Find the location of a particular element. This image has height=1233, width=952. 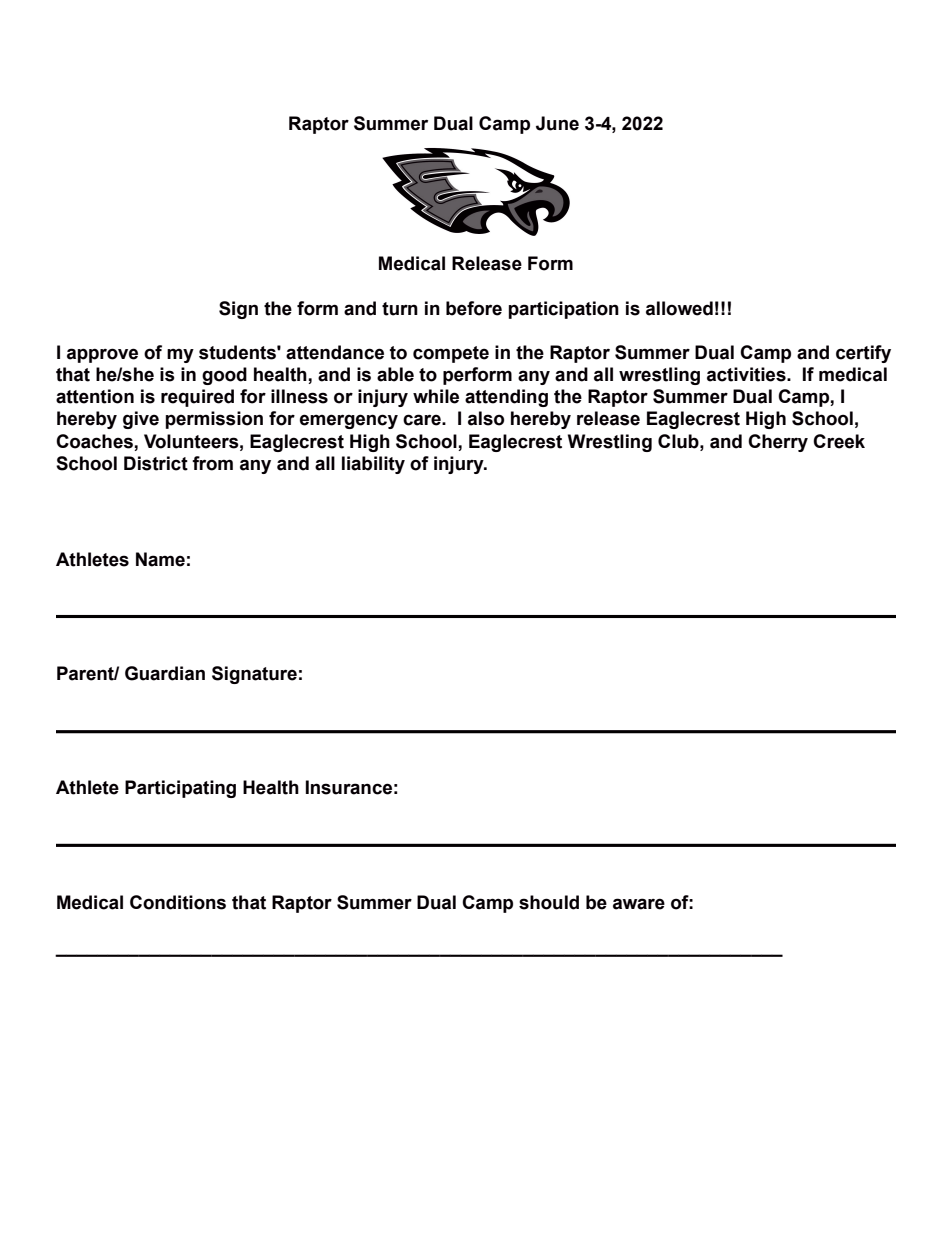

Creek is located at coordinates (839, 441).
